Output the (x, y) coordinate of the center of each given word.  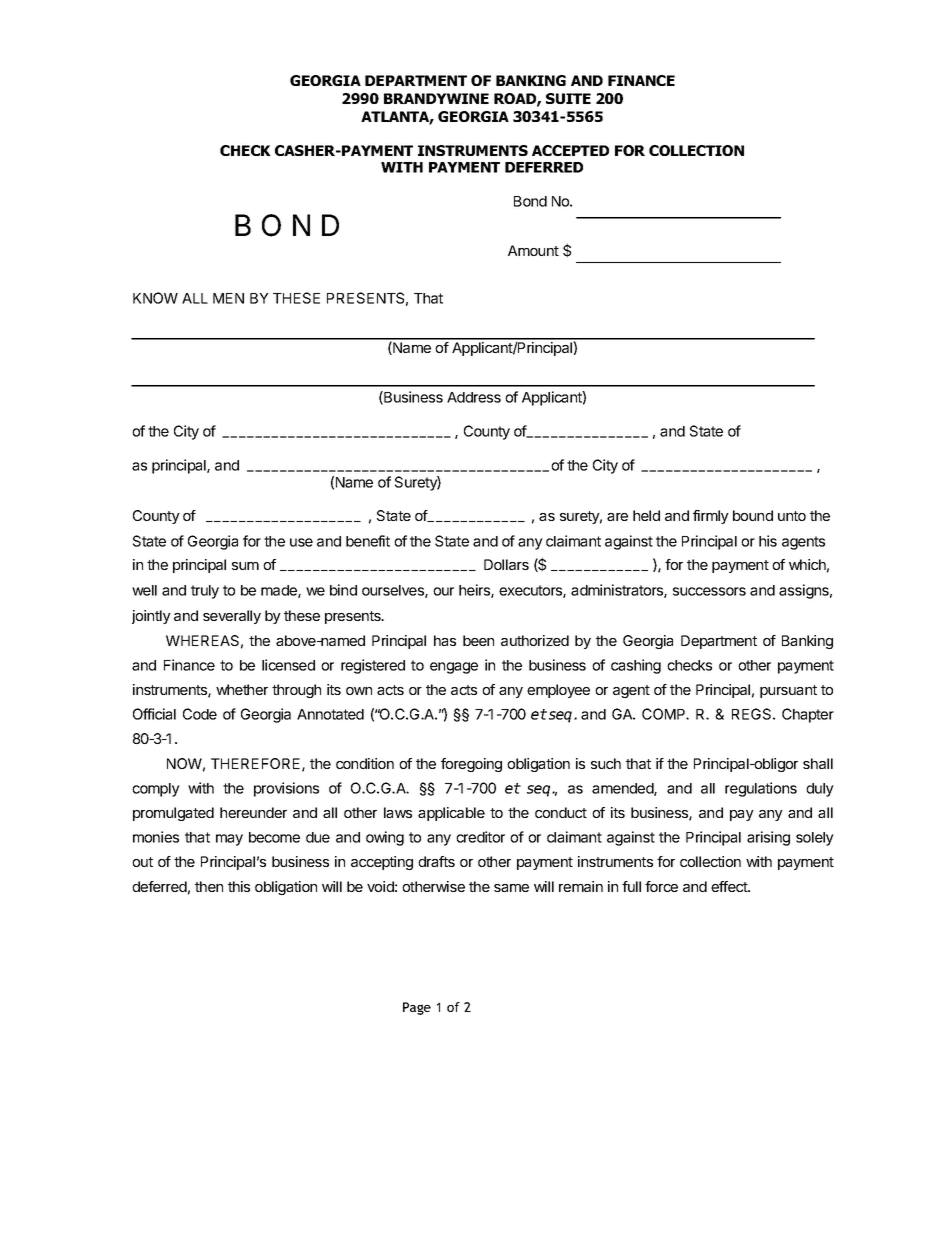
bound (753, 515)
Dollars (506, 564)
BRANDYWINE (436, 98)
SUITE (568, 98)
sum (245, 566)
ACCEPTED (570, 150)
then (209, 886)
